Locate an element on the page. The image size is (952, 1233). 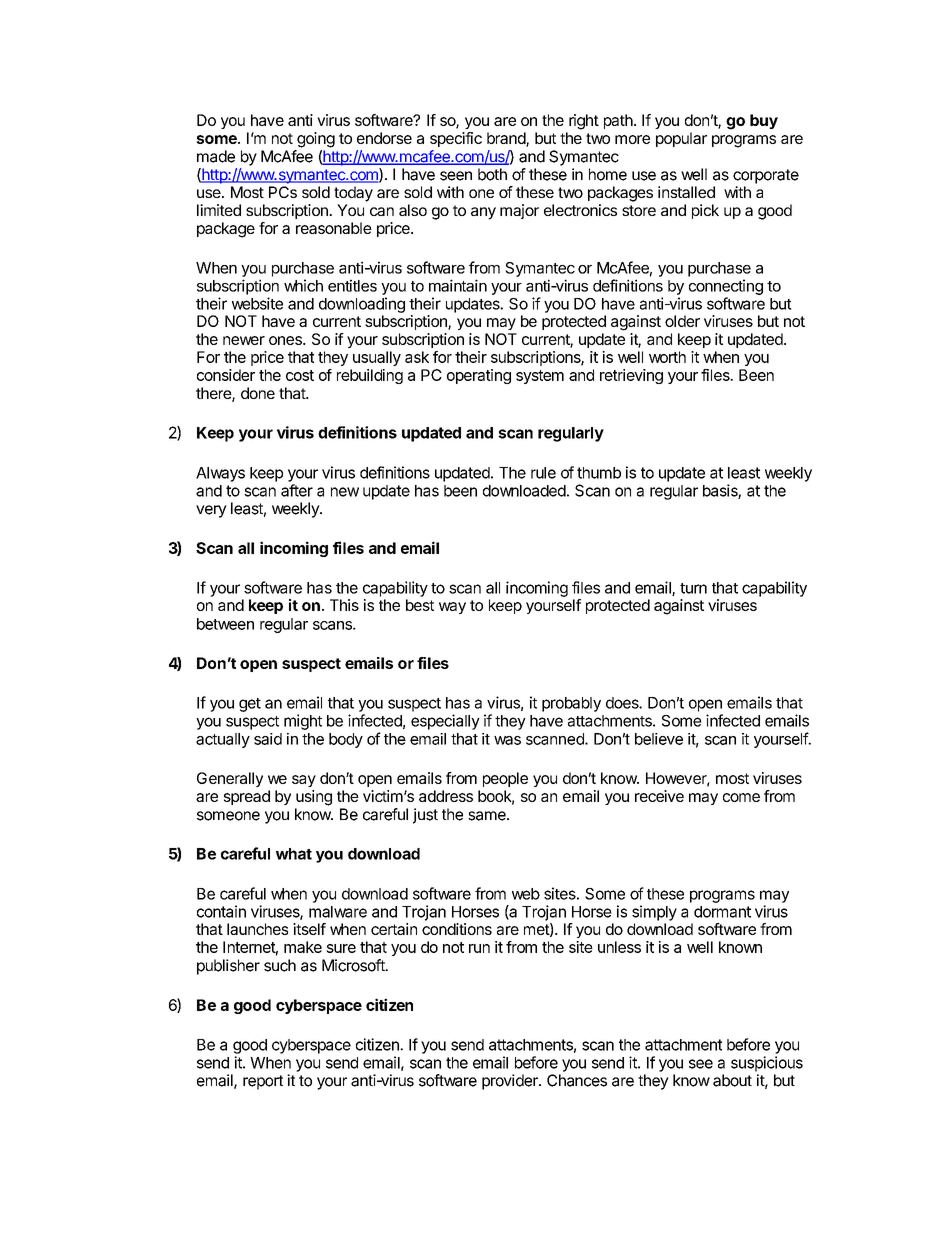
brand is located at coordinates (507, 139).
